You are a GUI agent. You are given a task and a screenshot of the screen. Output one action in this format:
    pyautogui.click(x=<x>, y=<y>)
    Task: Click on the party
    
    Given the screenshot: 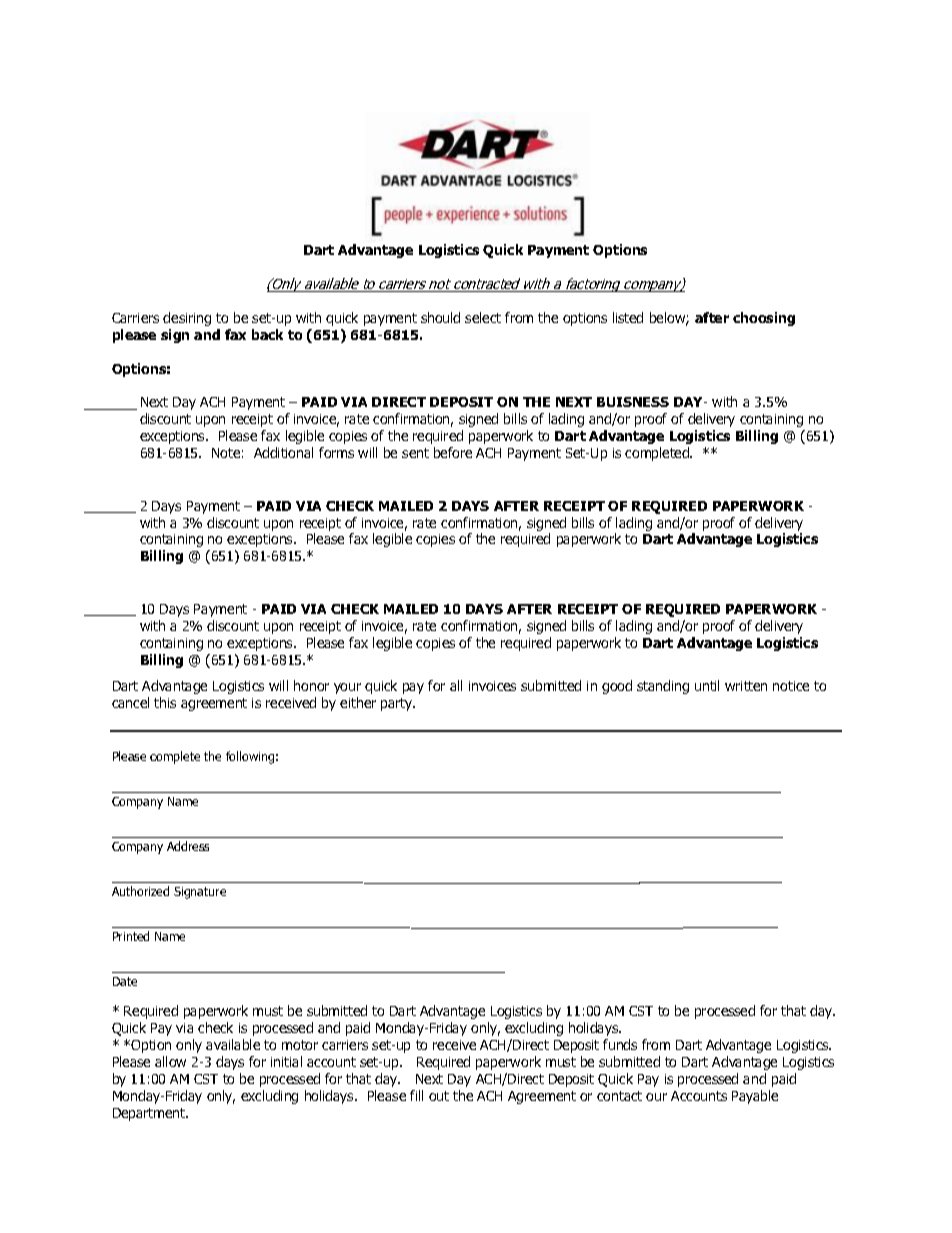 What is the action you would take?
    pyautogui.click(x=398, y=704)
